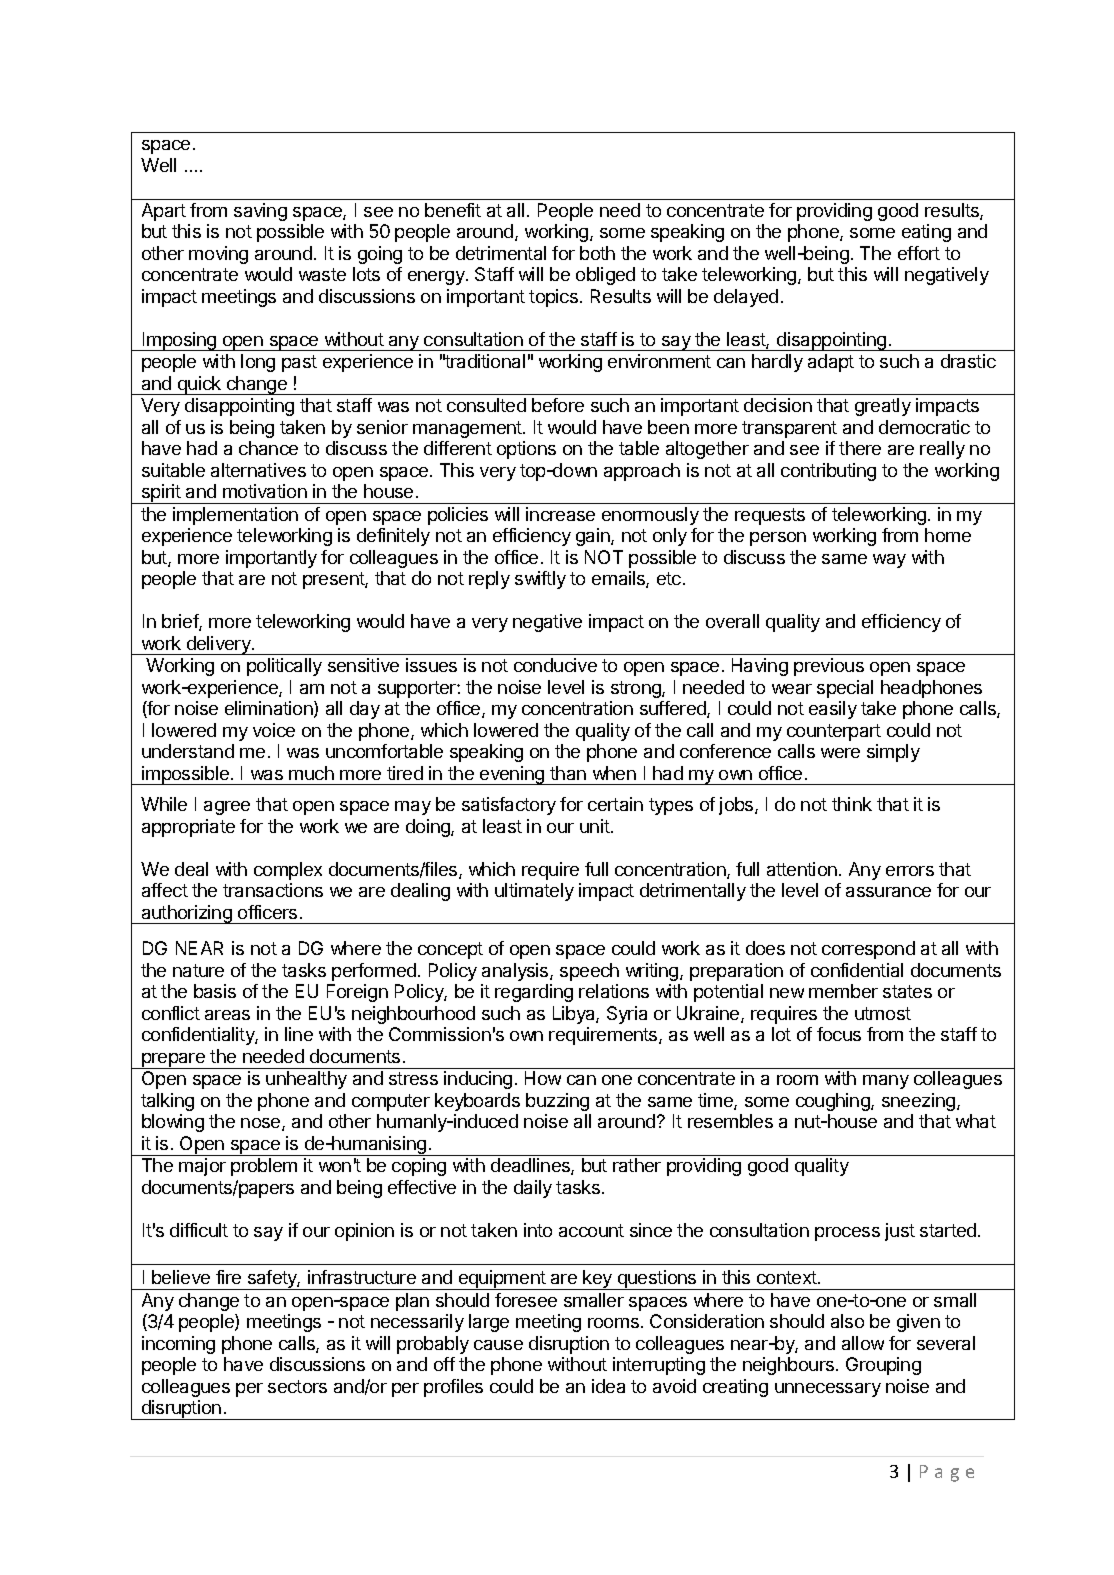  I want to click on How, so click(543, 1078).
